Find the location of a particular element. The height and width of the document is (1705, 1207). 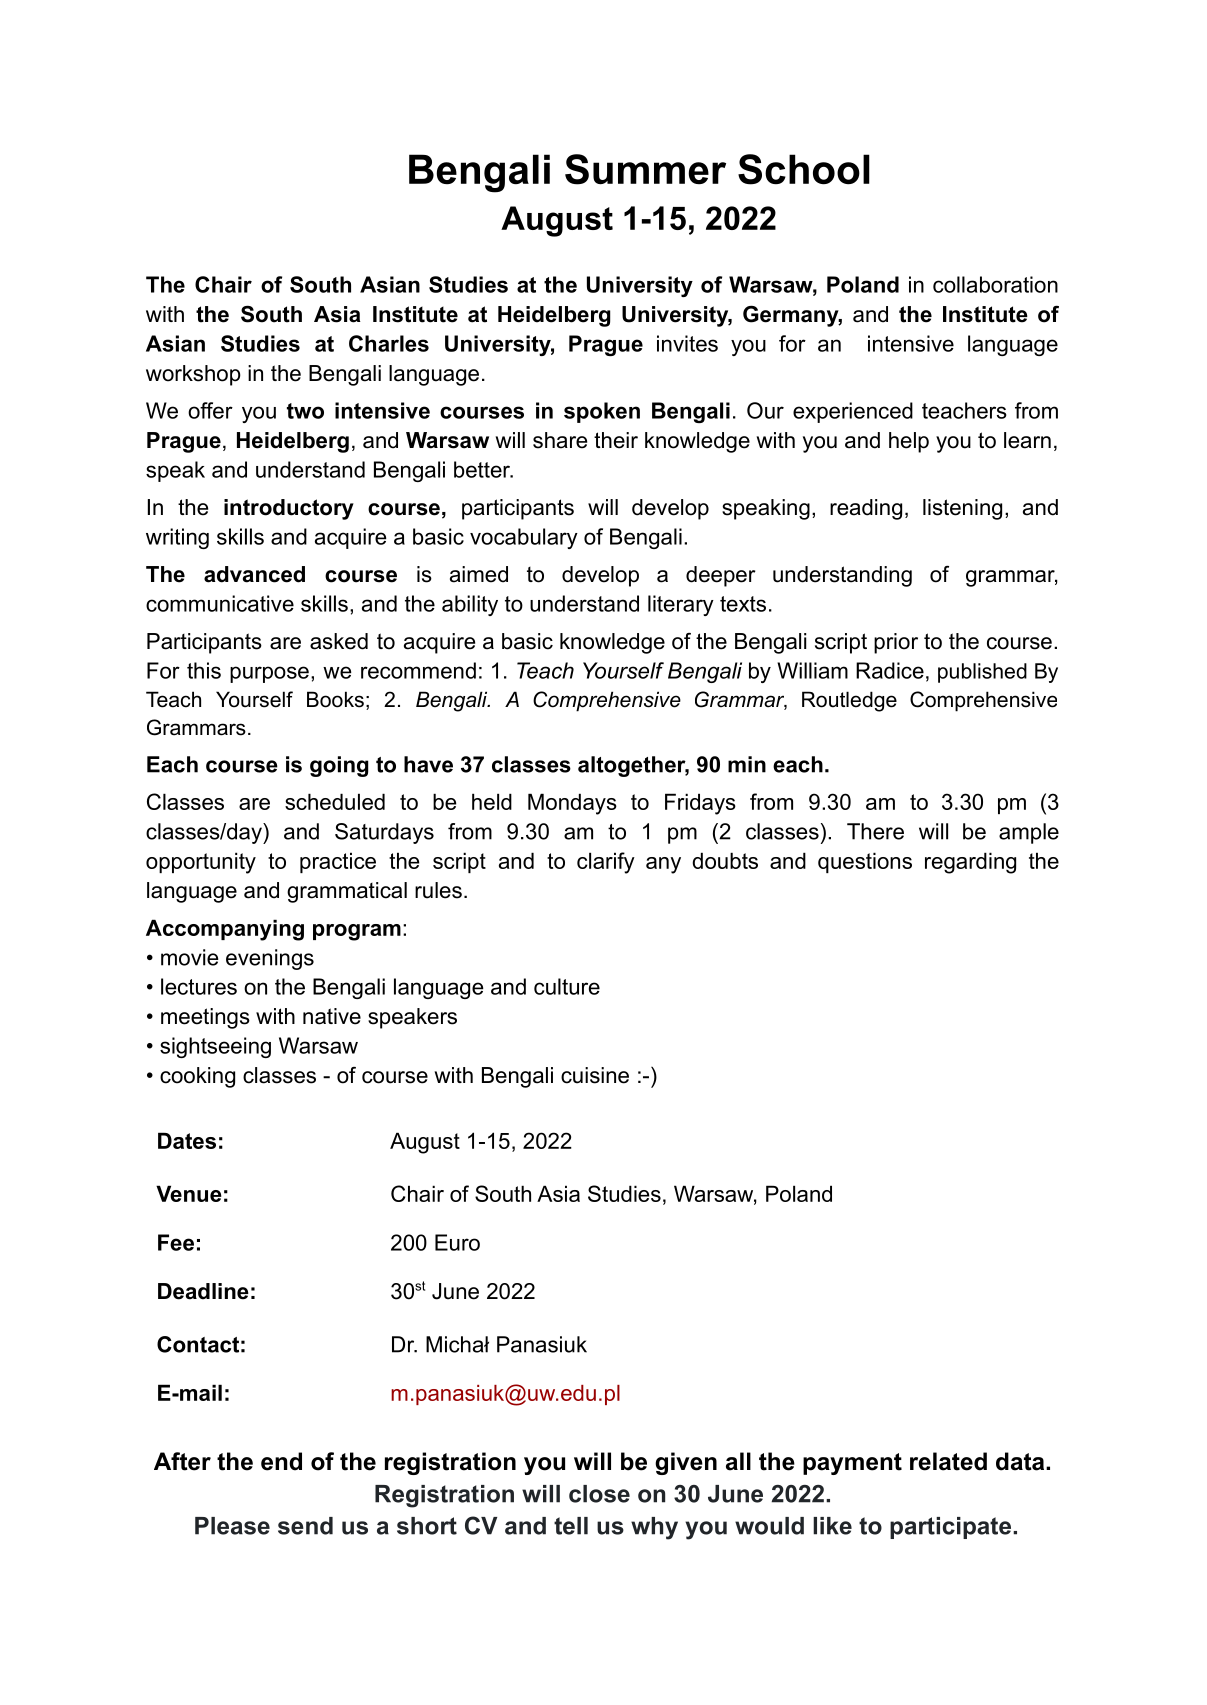

regarding is located at coordinates (970, 863).
